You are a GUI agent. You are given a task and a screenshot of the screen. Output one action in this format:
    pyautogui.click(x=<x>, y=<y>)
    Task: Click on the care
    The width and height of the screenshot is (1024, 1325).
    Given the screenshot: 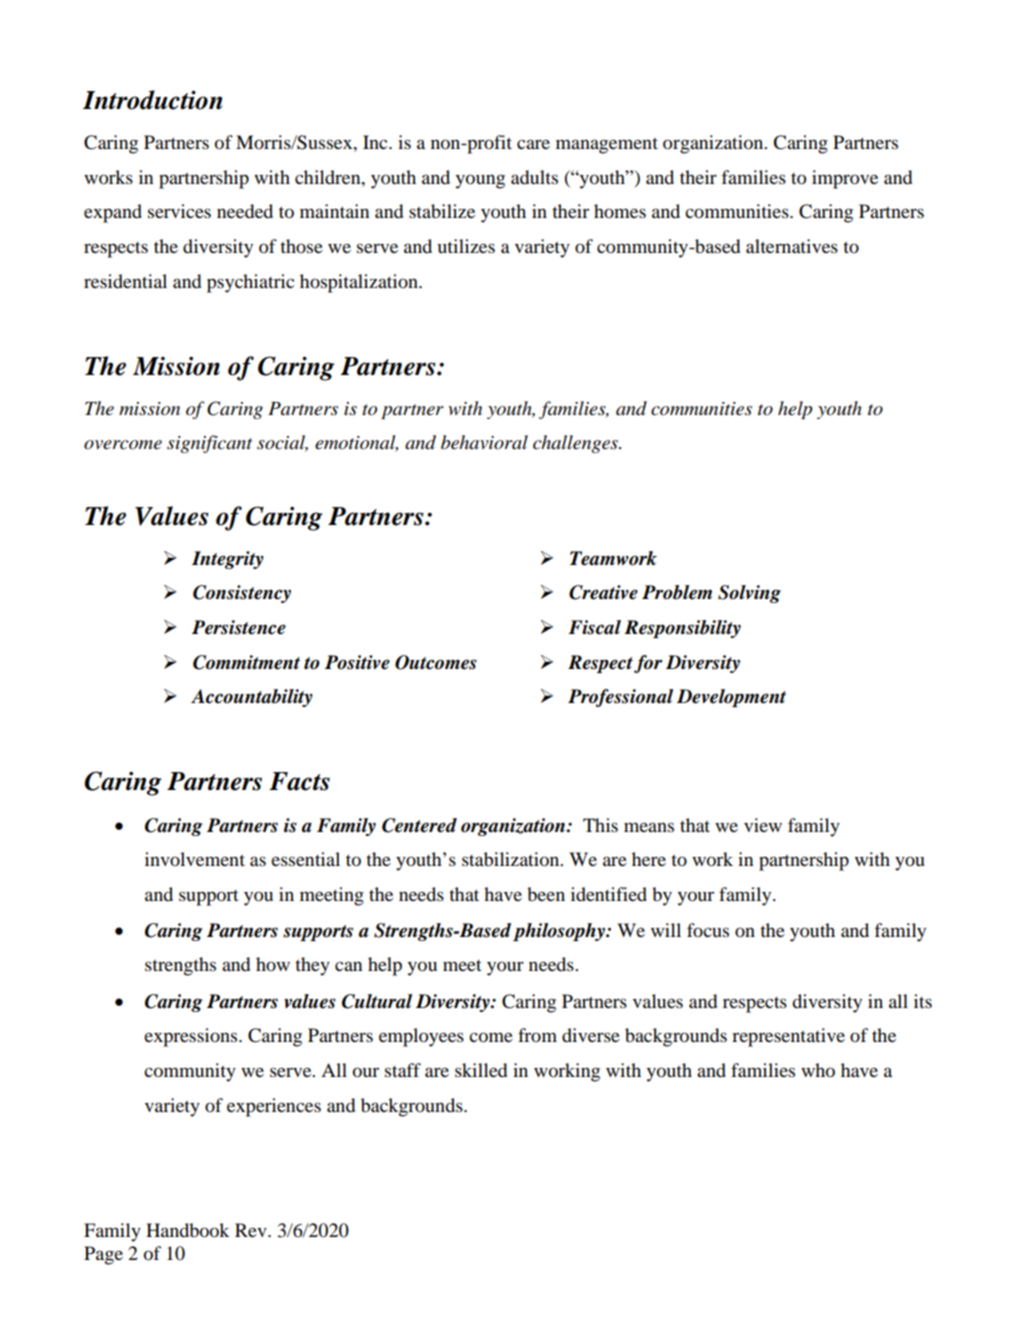 What is the action you would take?
    pyautogui.click(x=533, y=144)
